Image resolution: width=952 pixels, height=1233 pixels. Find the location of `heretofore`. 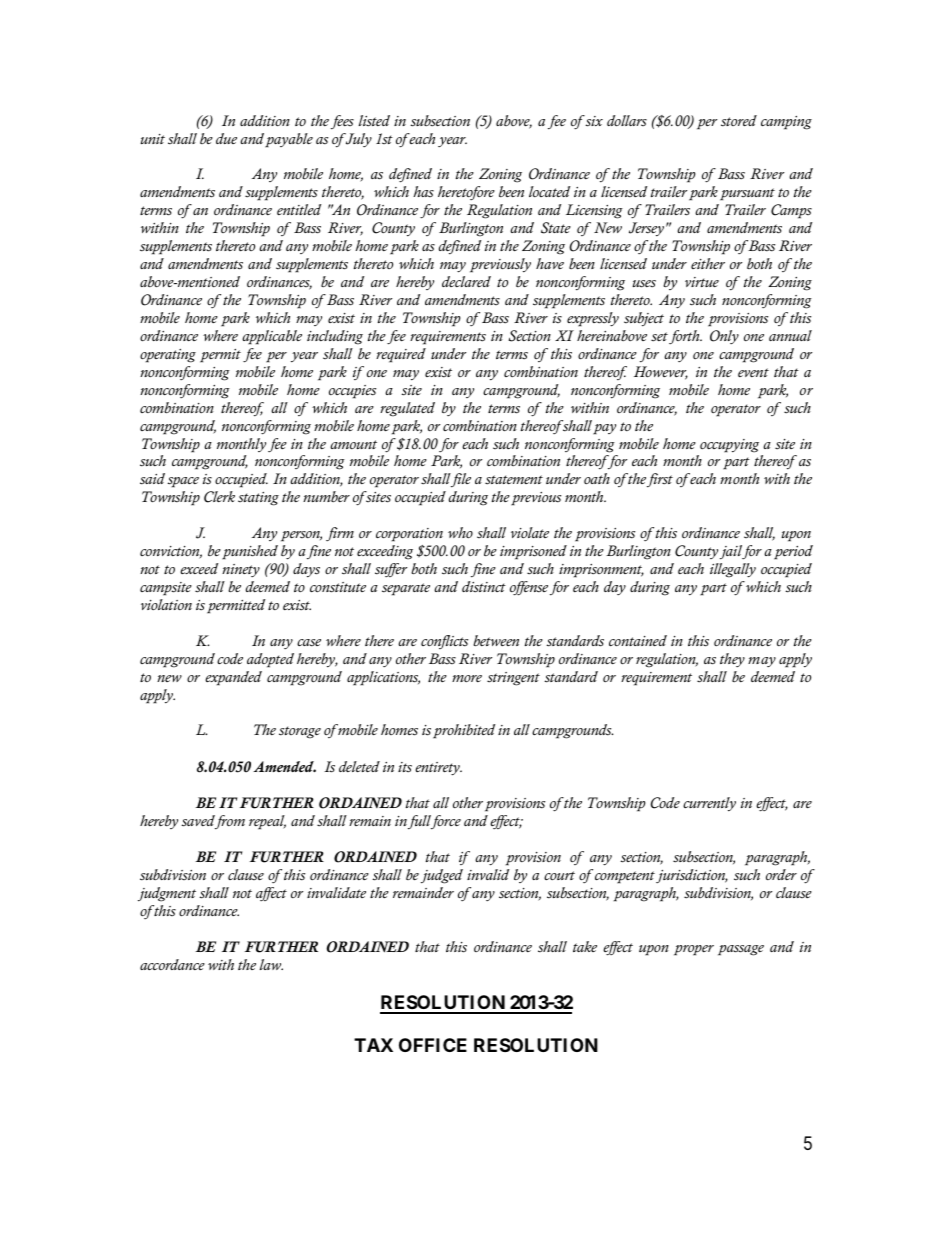

heretofore is located at coordinates (466, 193).
